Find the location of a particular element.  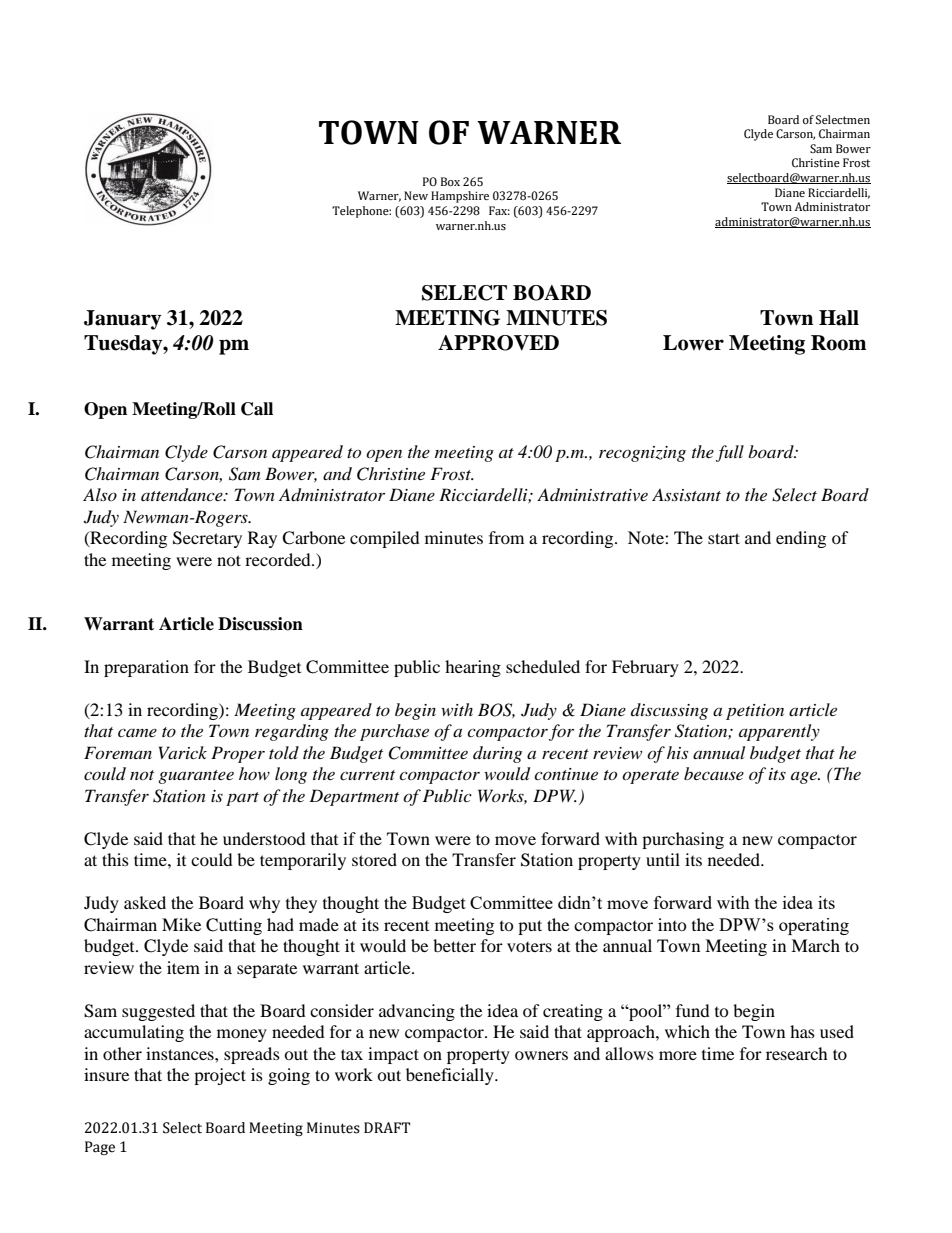

hearing is located at coordinates (473, 668).
